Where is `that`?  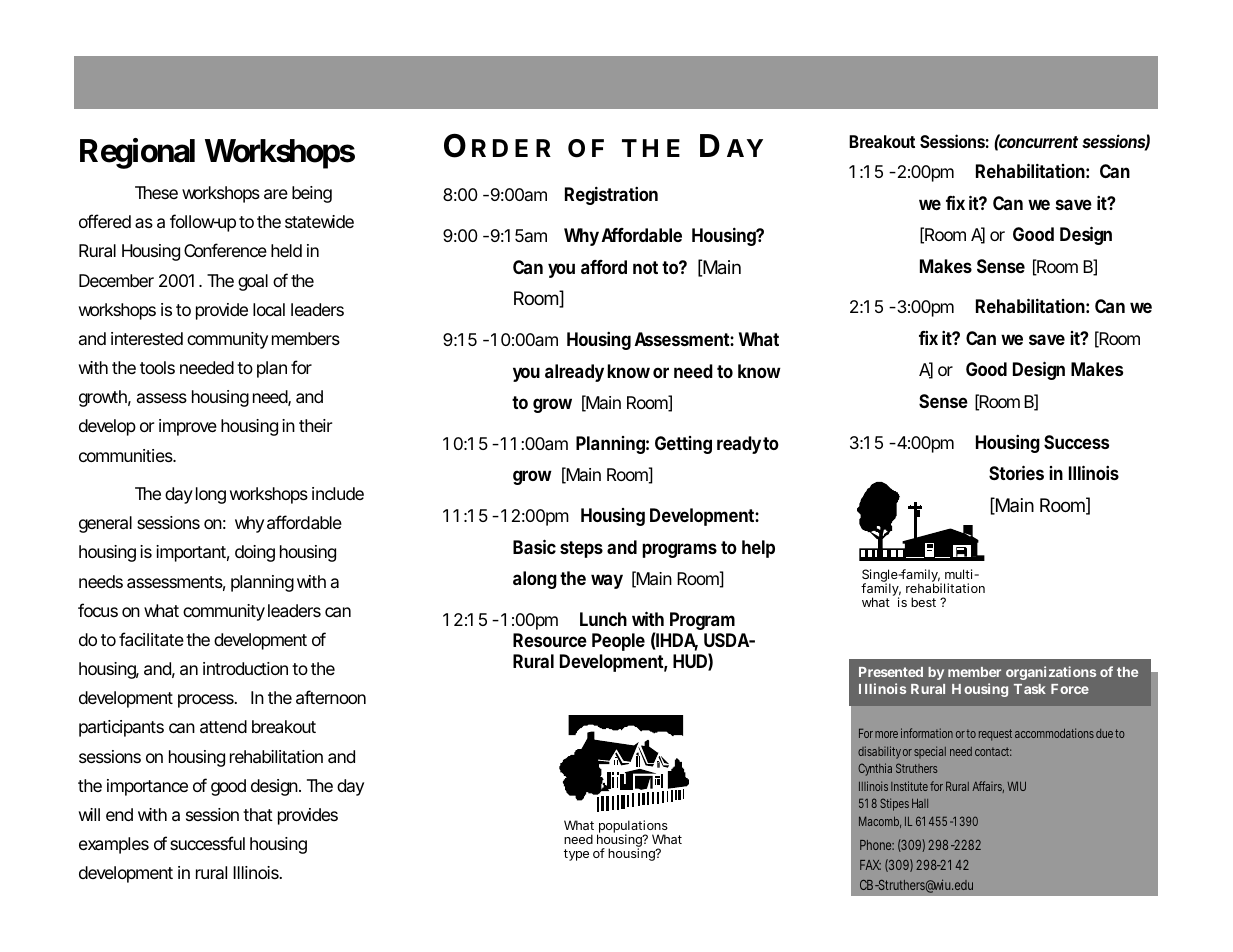 that is located at coordinates (258, 814).
